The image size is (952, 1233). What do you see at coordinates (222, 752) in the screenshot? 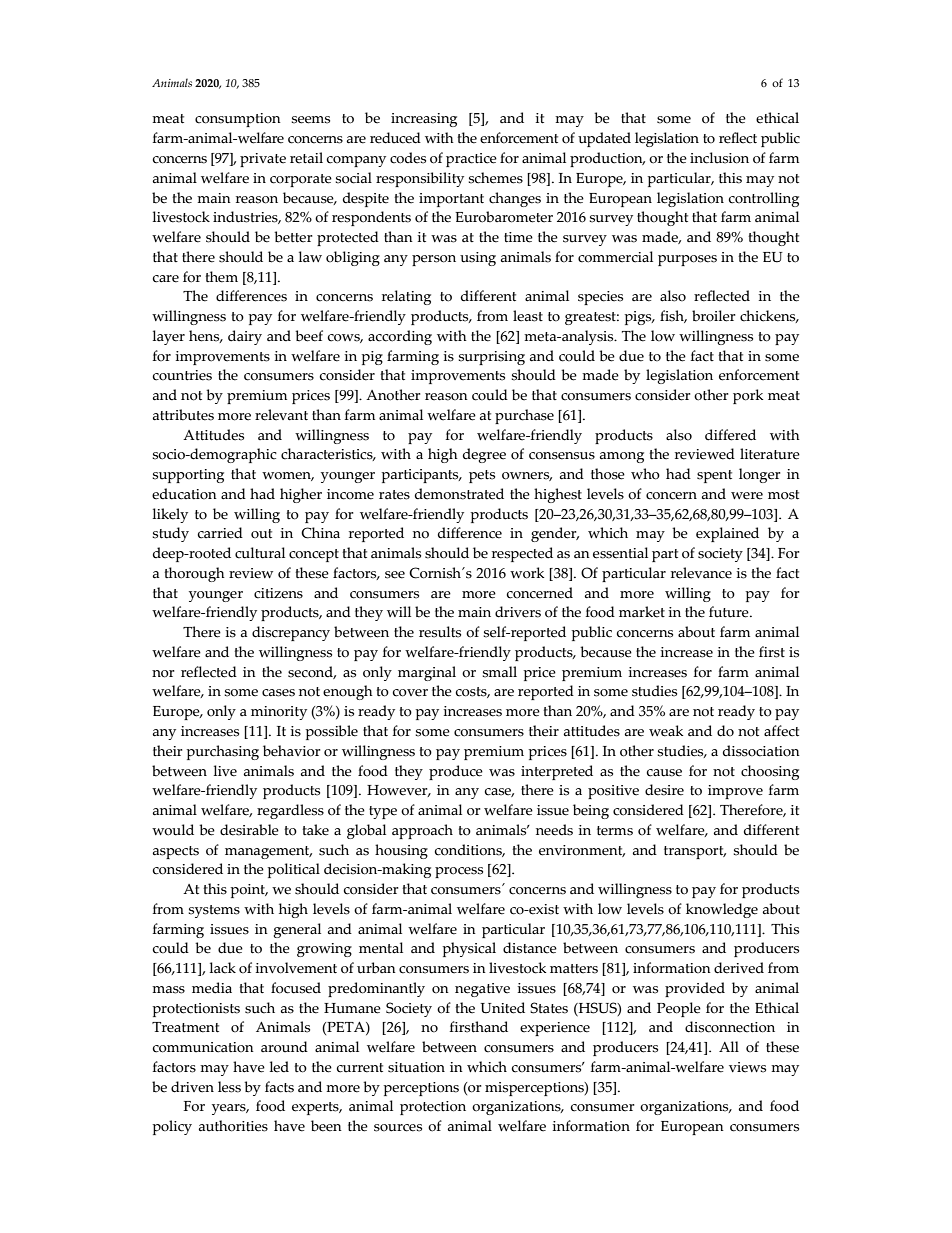
I see `purchasing` at bounding box center [222, 752].
